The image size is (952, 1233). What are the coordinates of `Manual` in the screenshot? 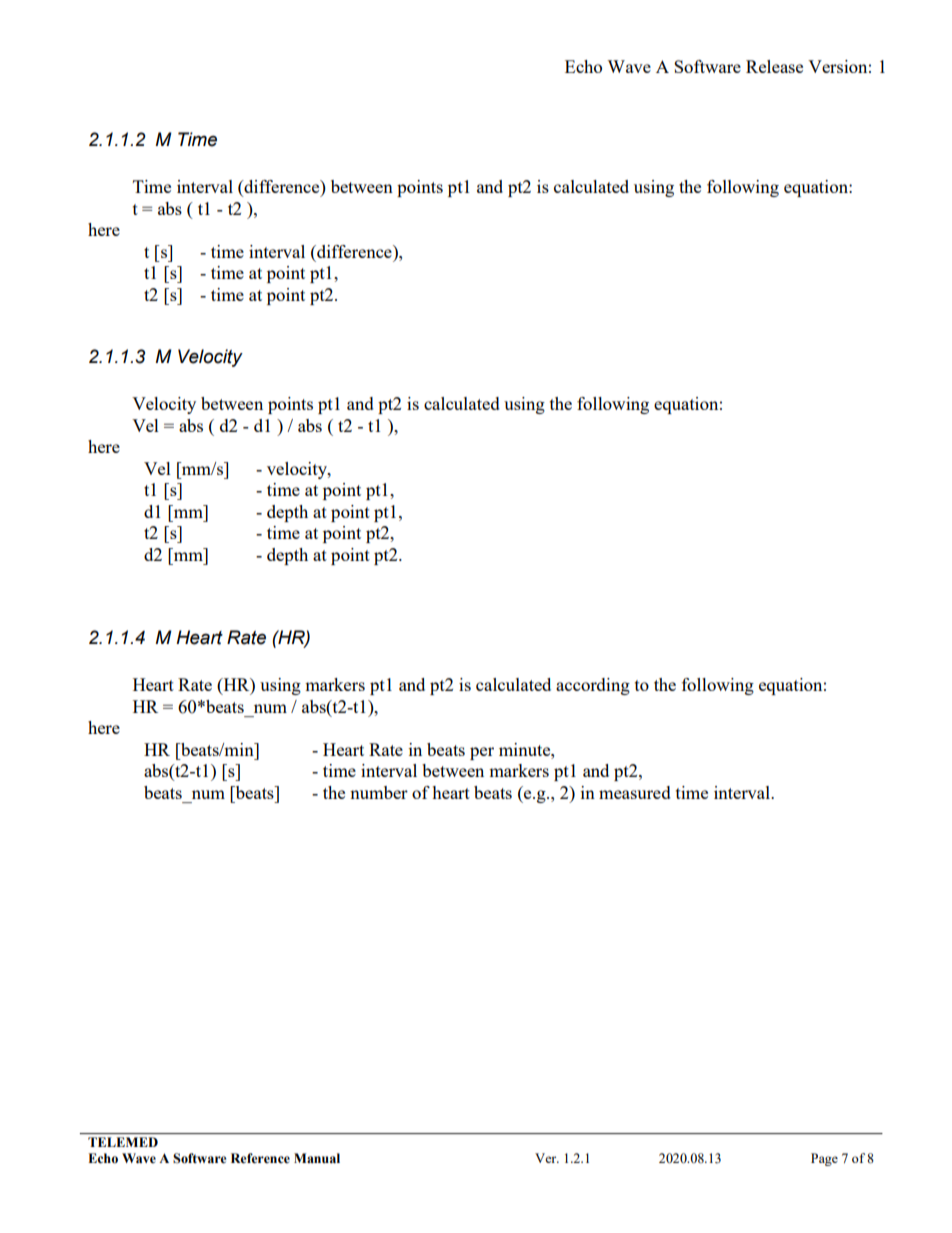 It's located at (317, 1158).
